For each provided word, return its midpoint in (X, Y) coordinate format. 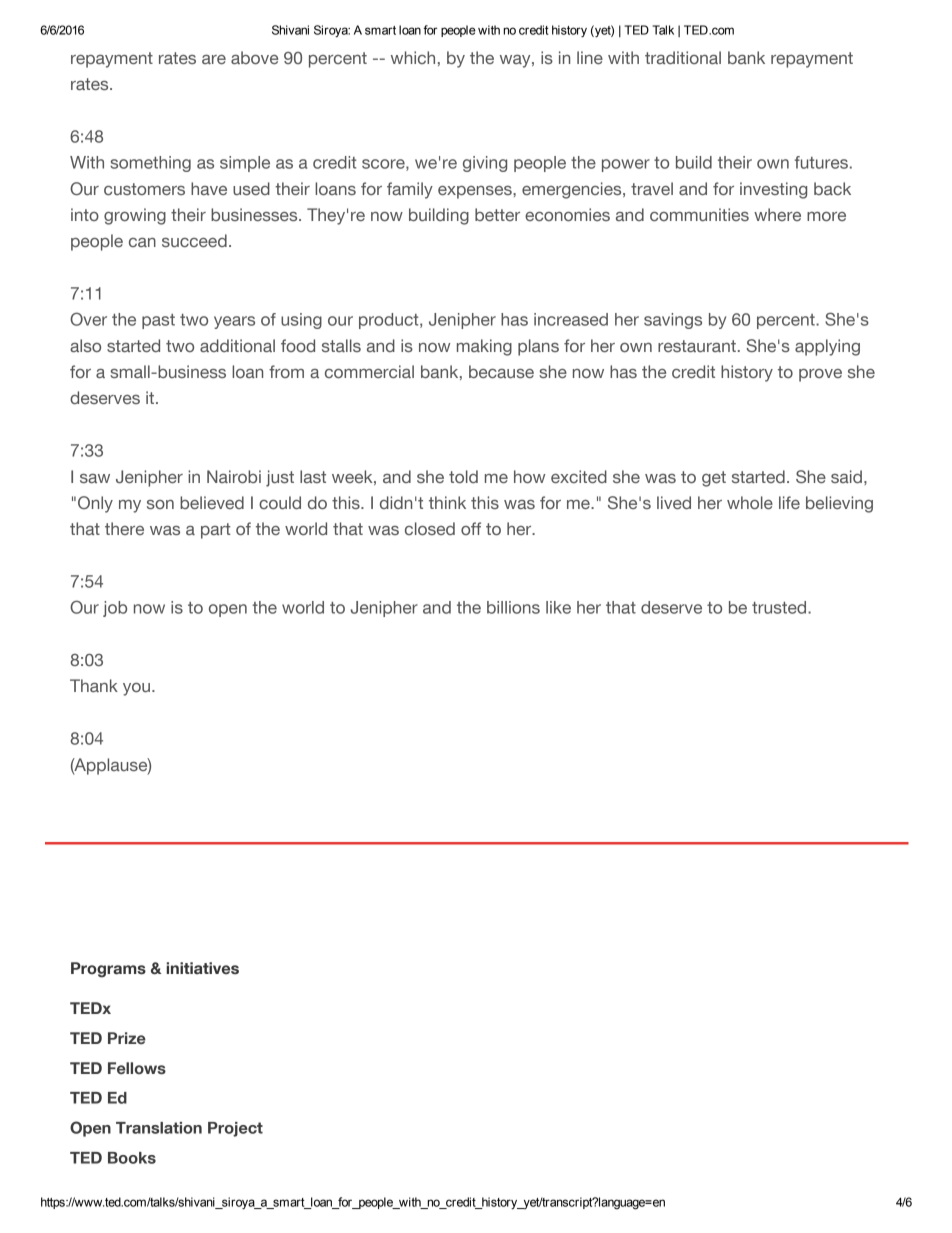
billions (513, 607)
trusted (780, 607)
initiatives (202, 968)
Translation (159, 1128)
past (158, 321)
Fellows (137, 1068)
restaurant (697, 346)
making (484, 347)
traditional (683, 57)
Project (235, 1129)
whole (750, 502)
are (214, 59)
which (413, 57)
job (115, 609)
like (558, 607)
